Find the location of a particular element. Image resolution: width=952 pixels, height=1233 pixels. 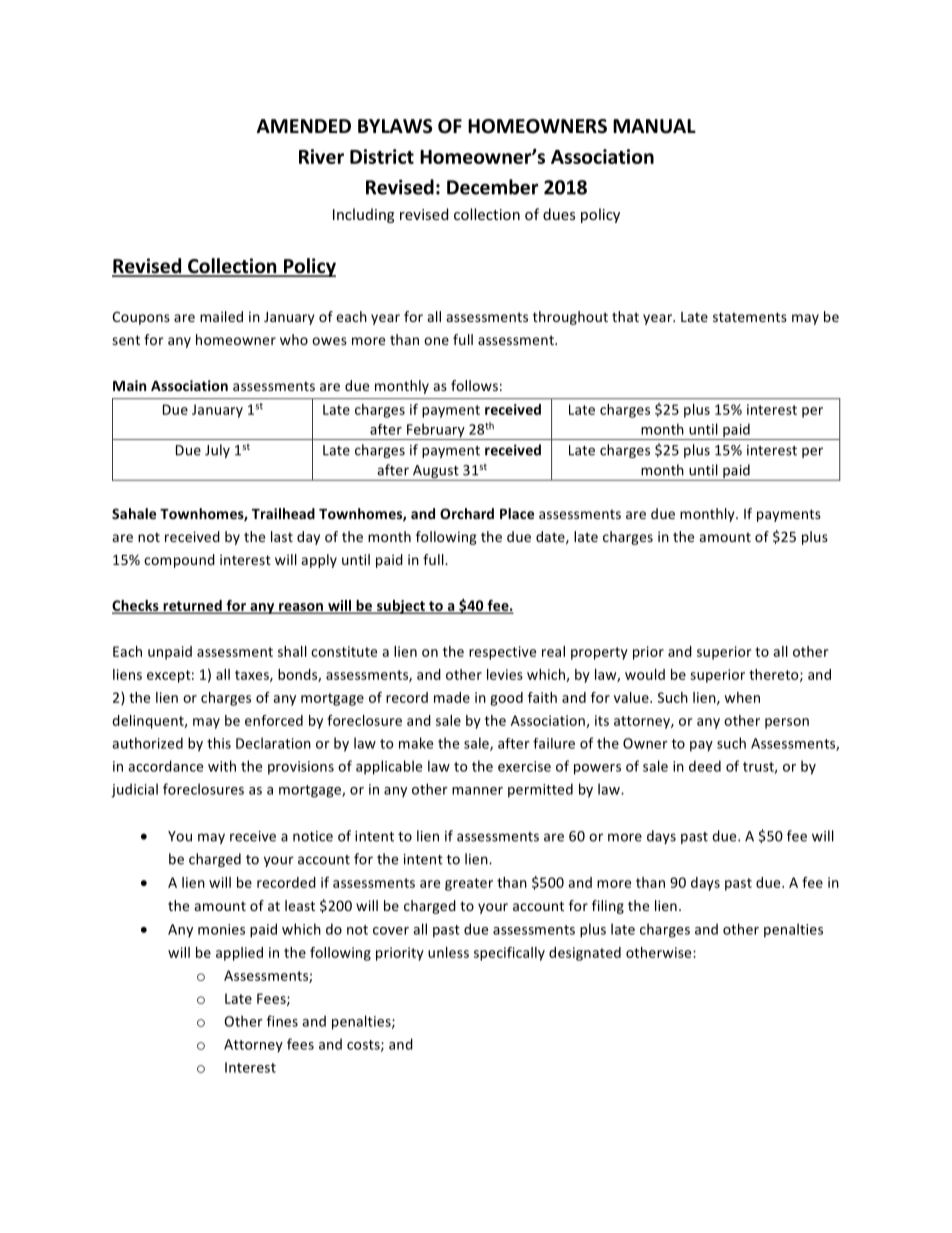

statements is located at coordinates (750, 317).
